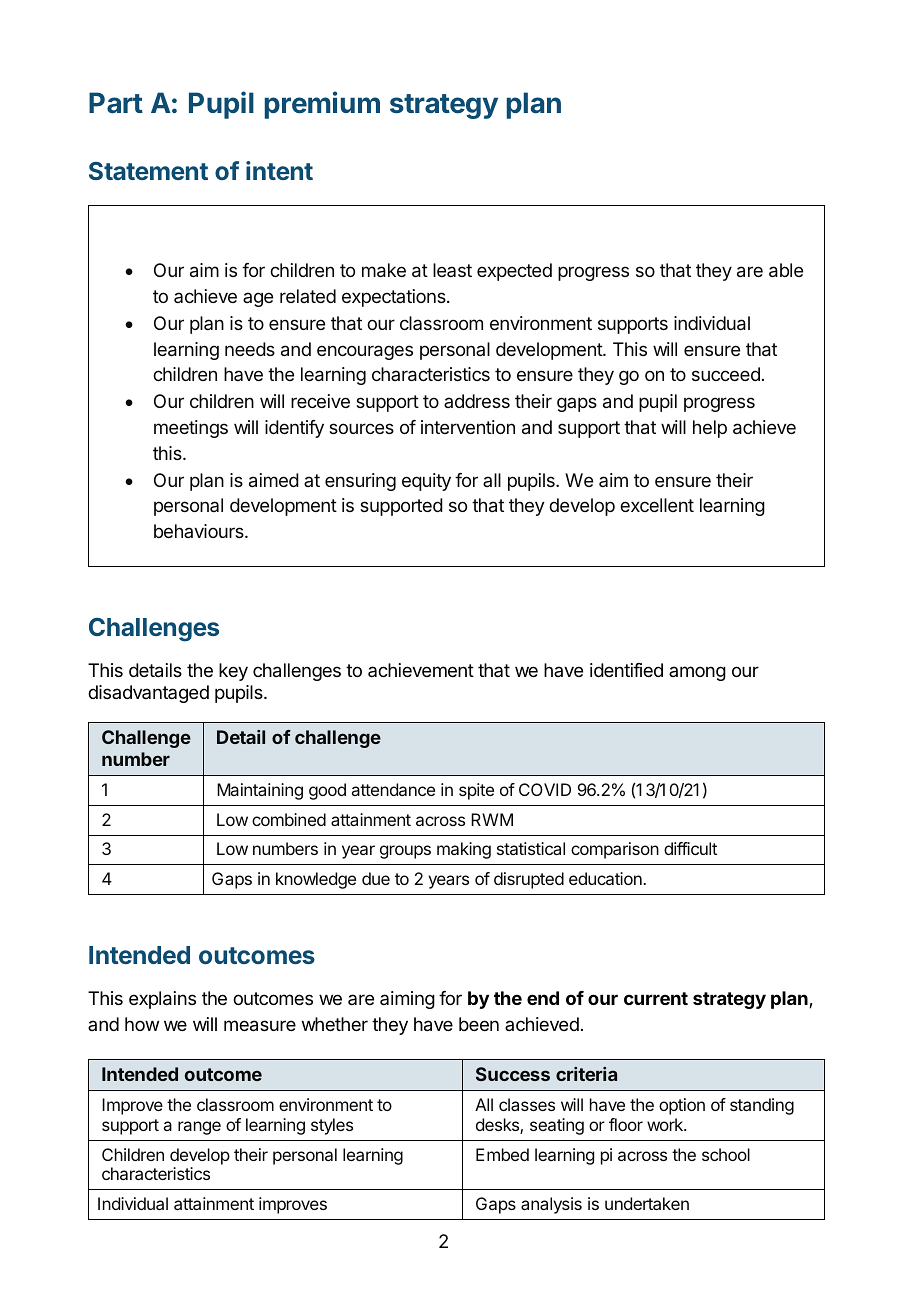 The height and width of the page is (1308, 924). I want to click on spite, so click(476, 791).
